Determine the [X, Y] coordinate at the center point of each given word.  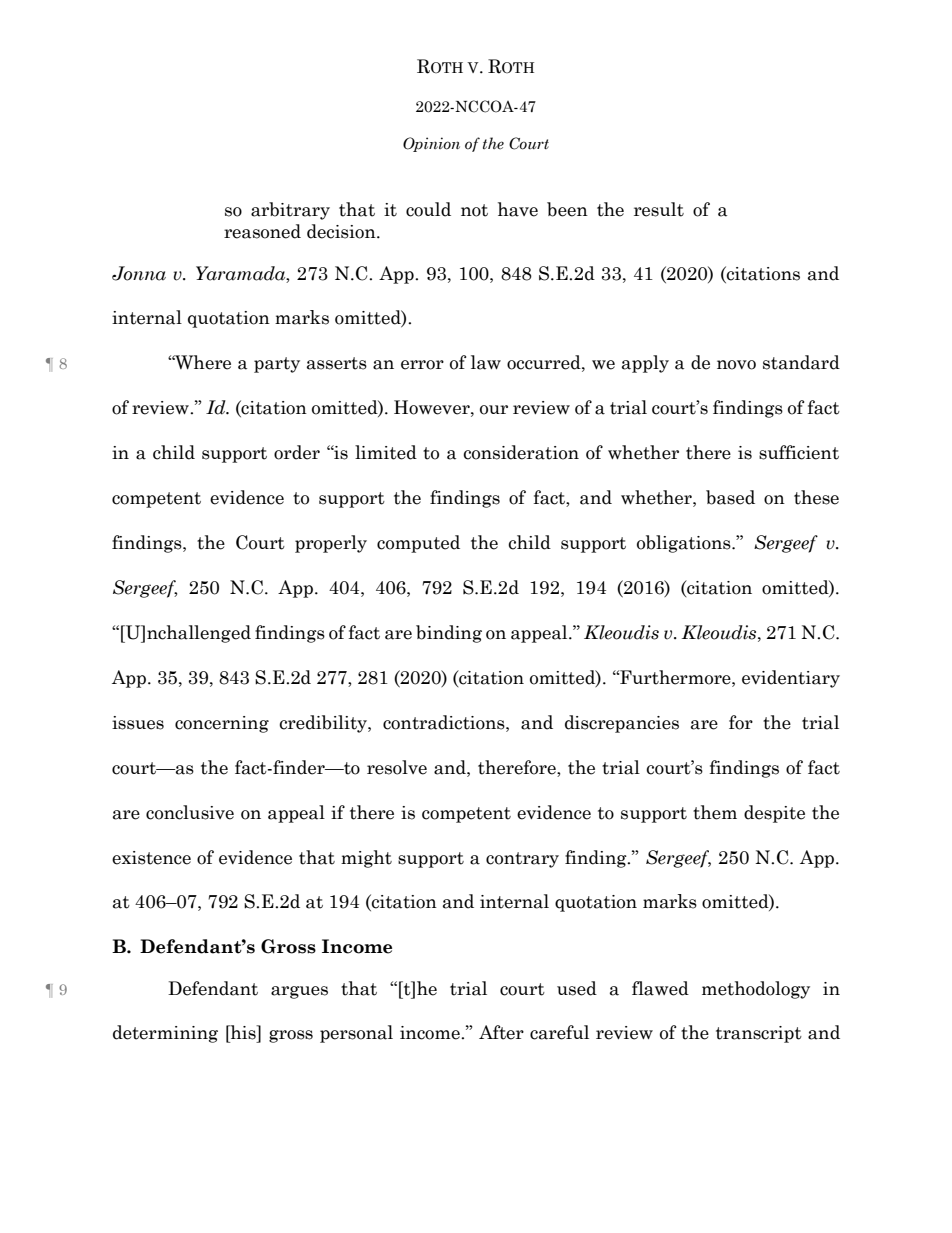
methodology [756, 990]
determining [165, 1034]
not [474, 210]
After [501, 1032]
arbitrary [290, 211]
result [659, 209]
